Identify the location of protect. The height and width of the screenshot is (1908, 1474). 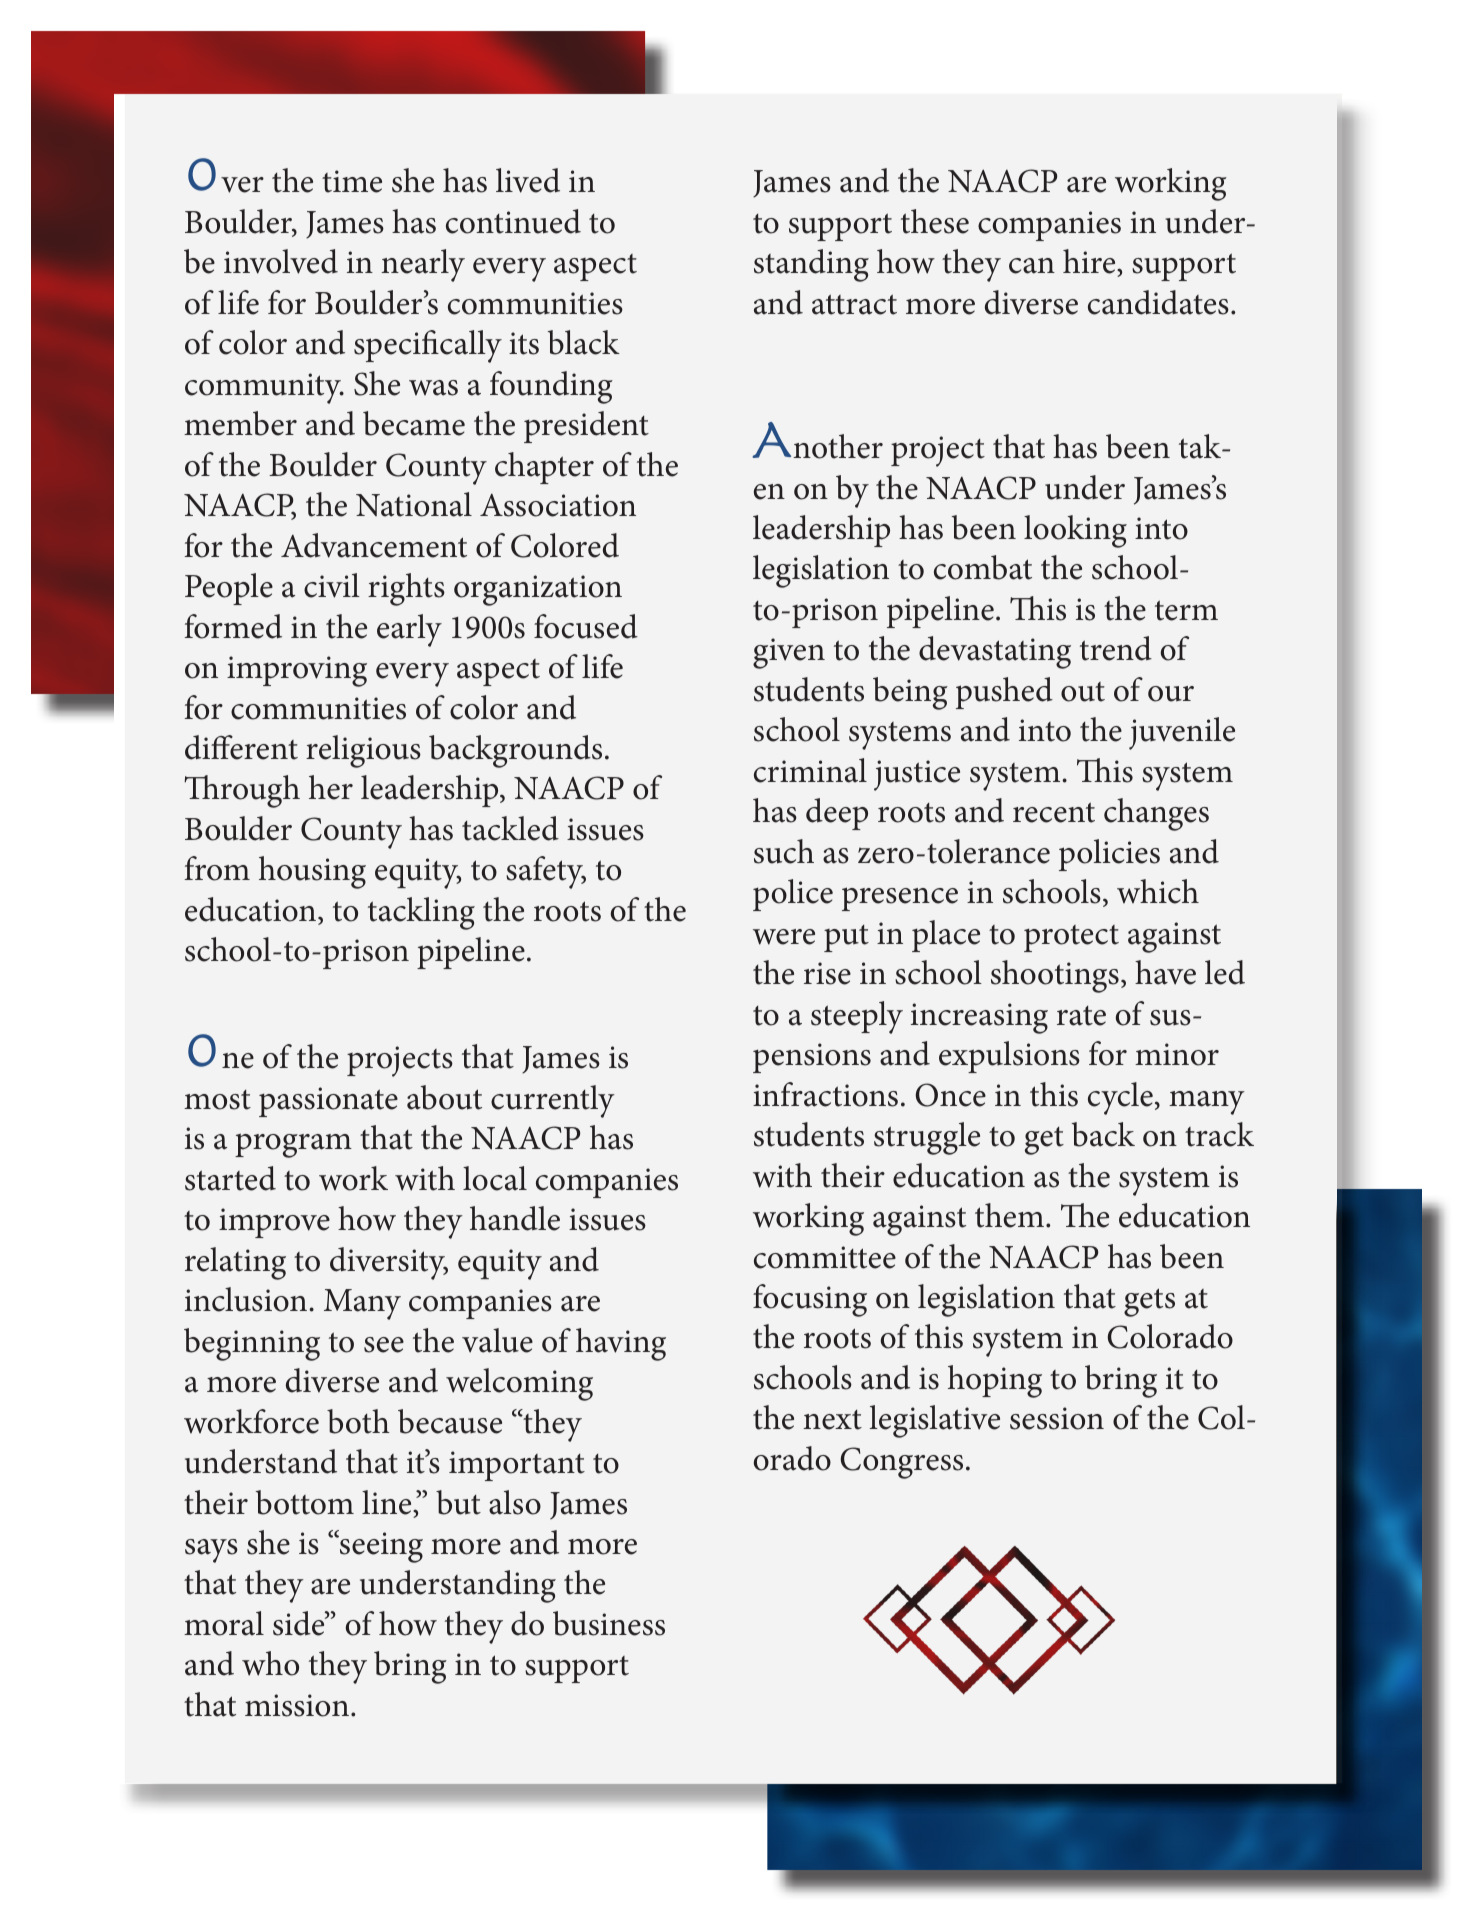
(1071, 938).
